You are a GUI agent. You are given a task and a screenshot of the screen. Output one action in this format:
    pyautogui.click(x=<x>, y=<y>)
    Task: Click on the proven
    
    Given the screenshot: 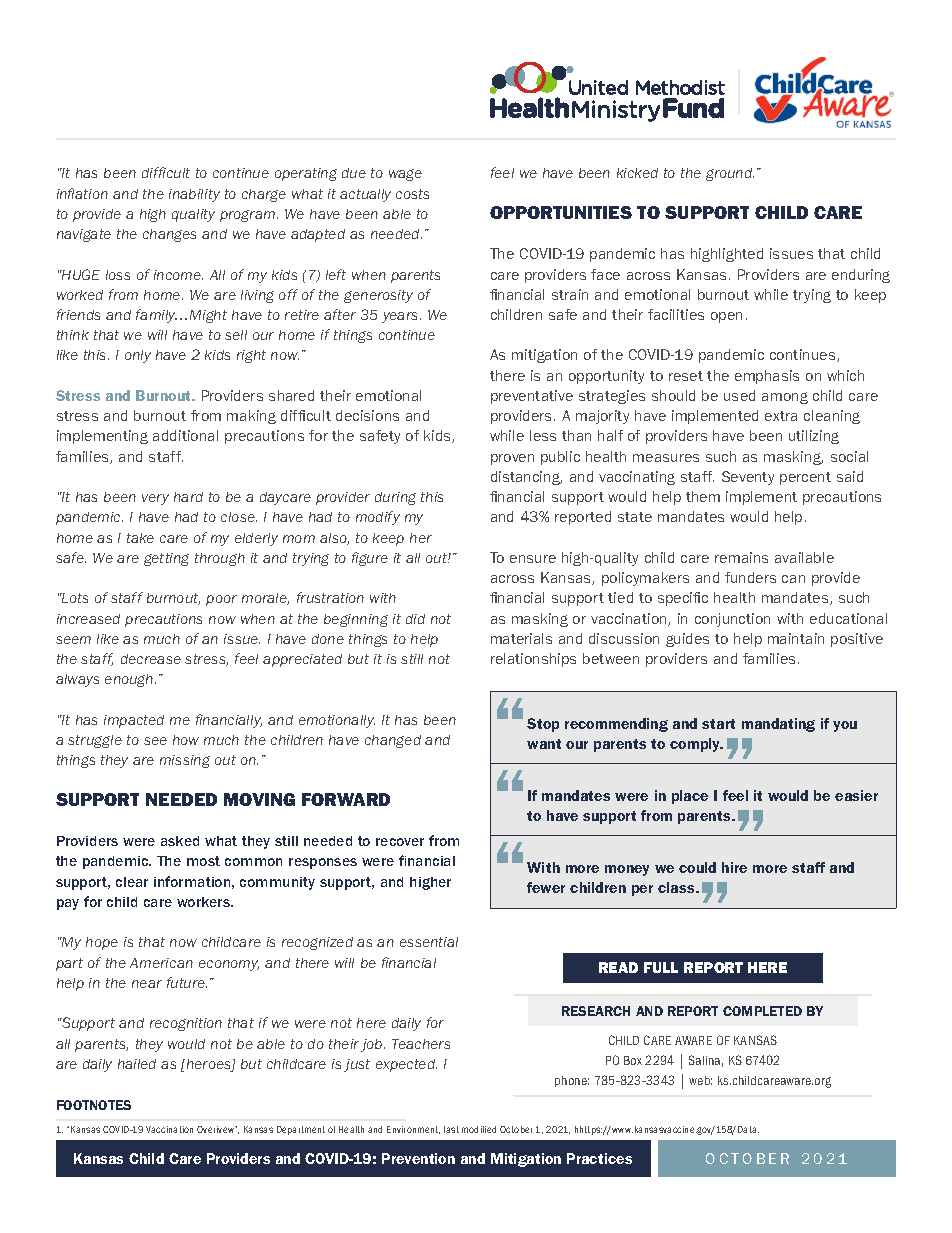 What is the action you would take?
    pyautogui.click(x=512, y=459)
